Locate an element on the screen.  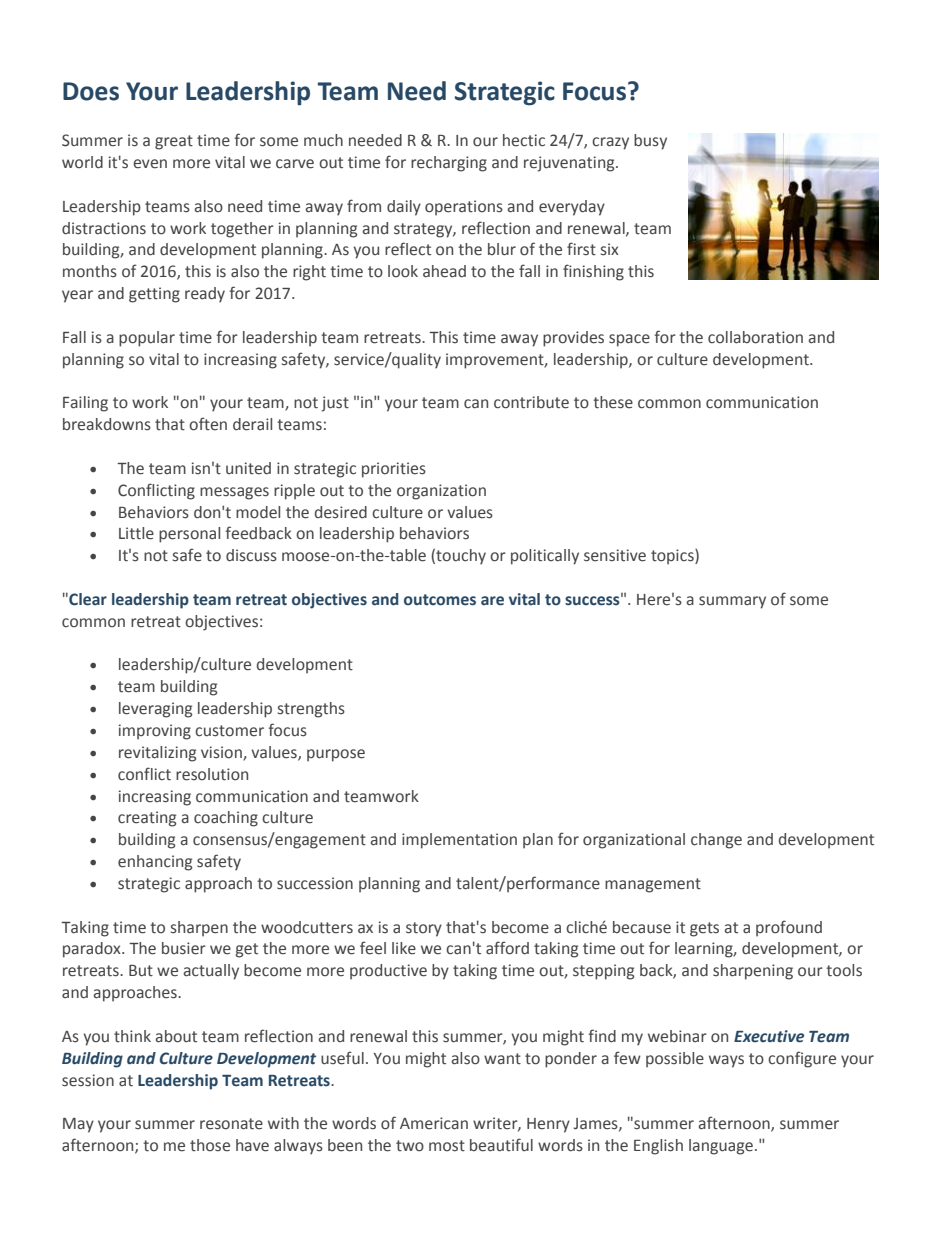
recharging is located at coordinates (449, 164).
